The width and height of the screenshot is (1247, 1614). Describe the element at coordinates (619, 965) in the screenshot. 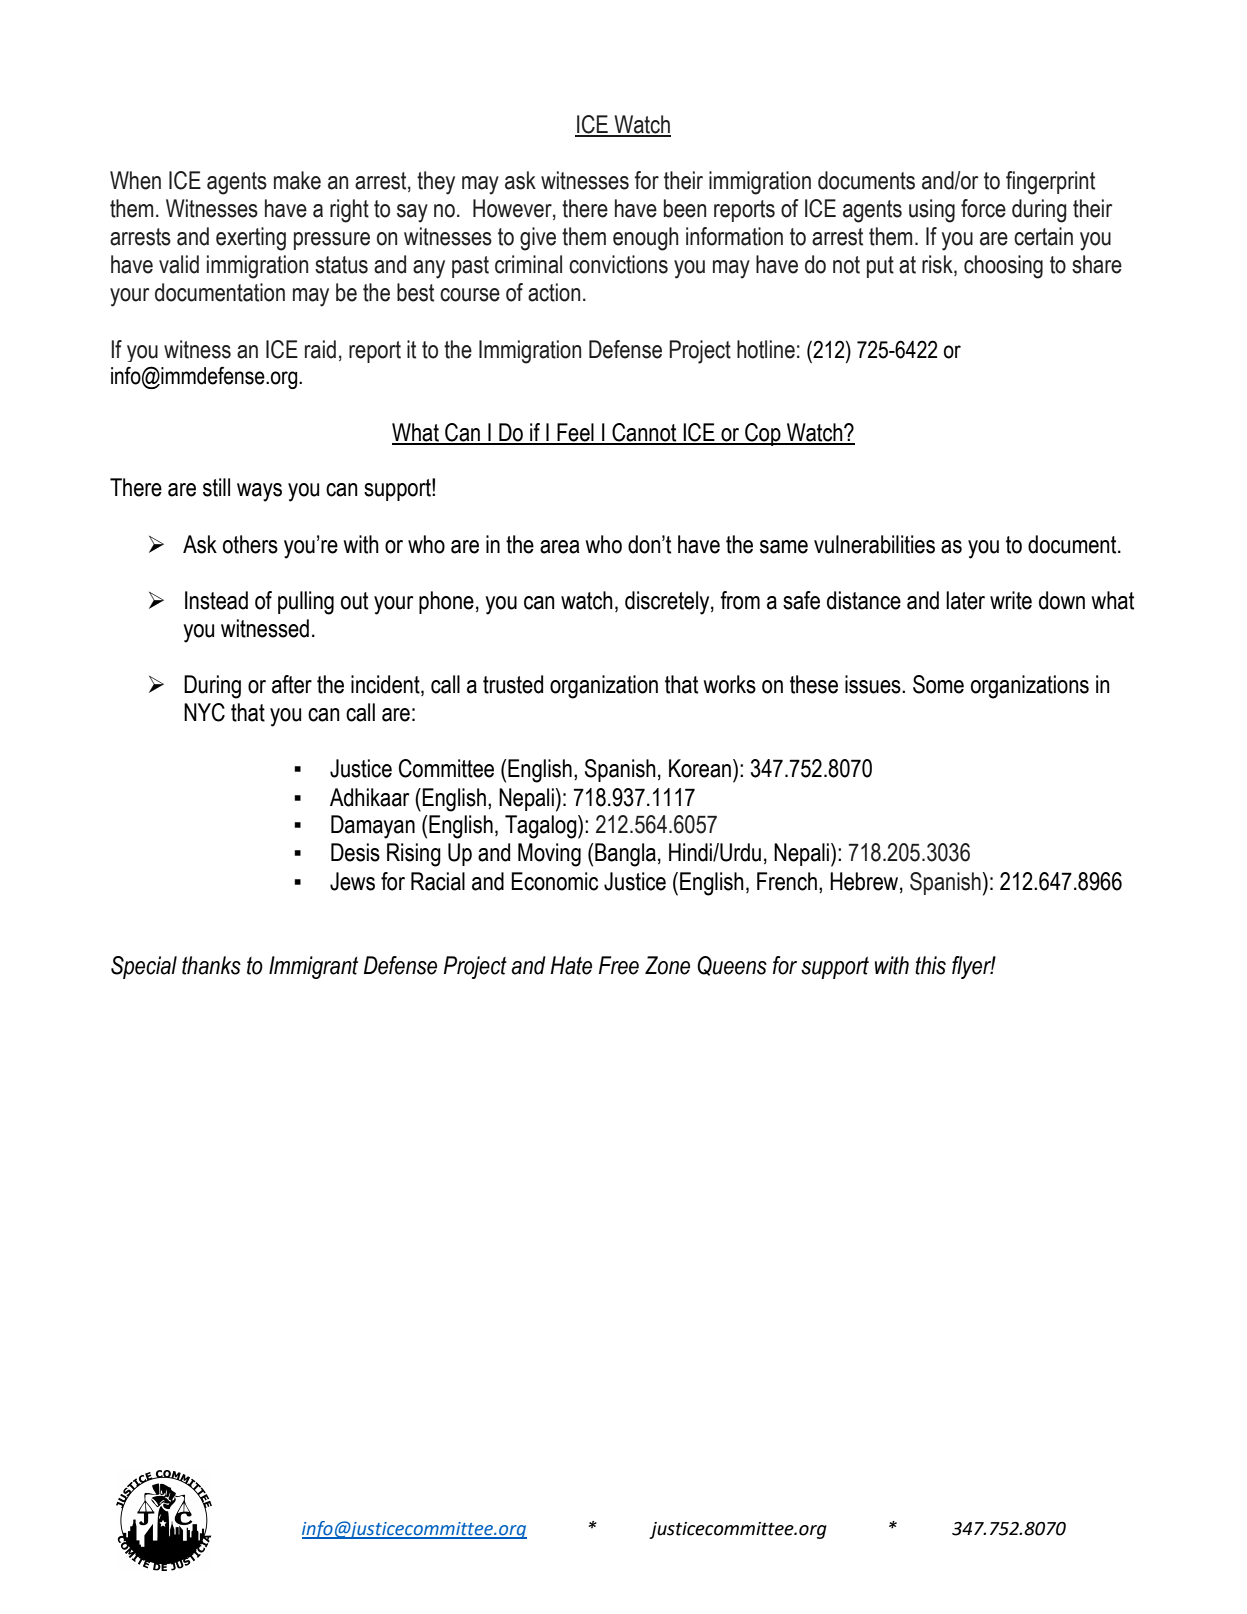

I see `Free` at that location.
